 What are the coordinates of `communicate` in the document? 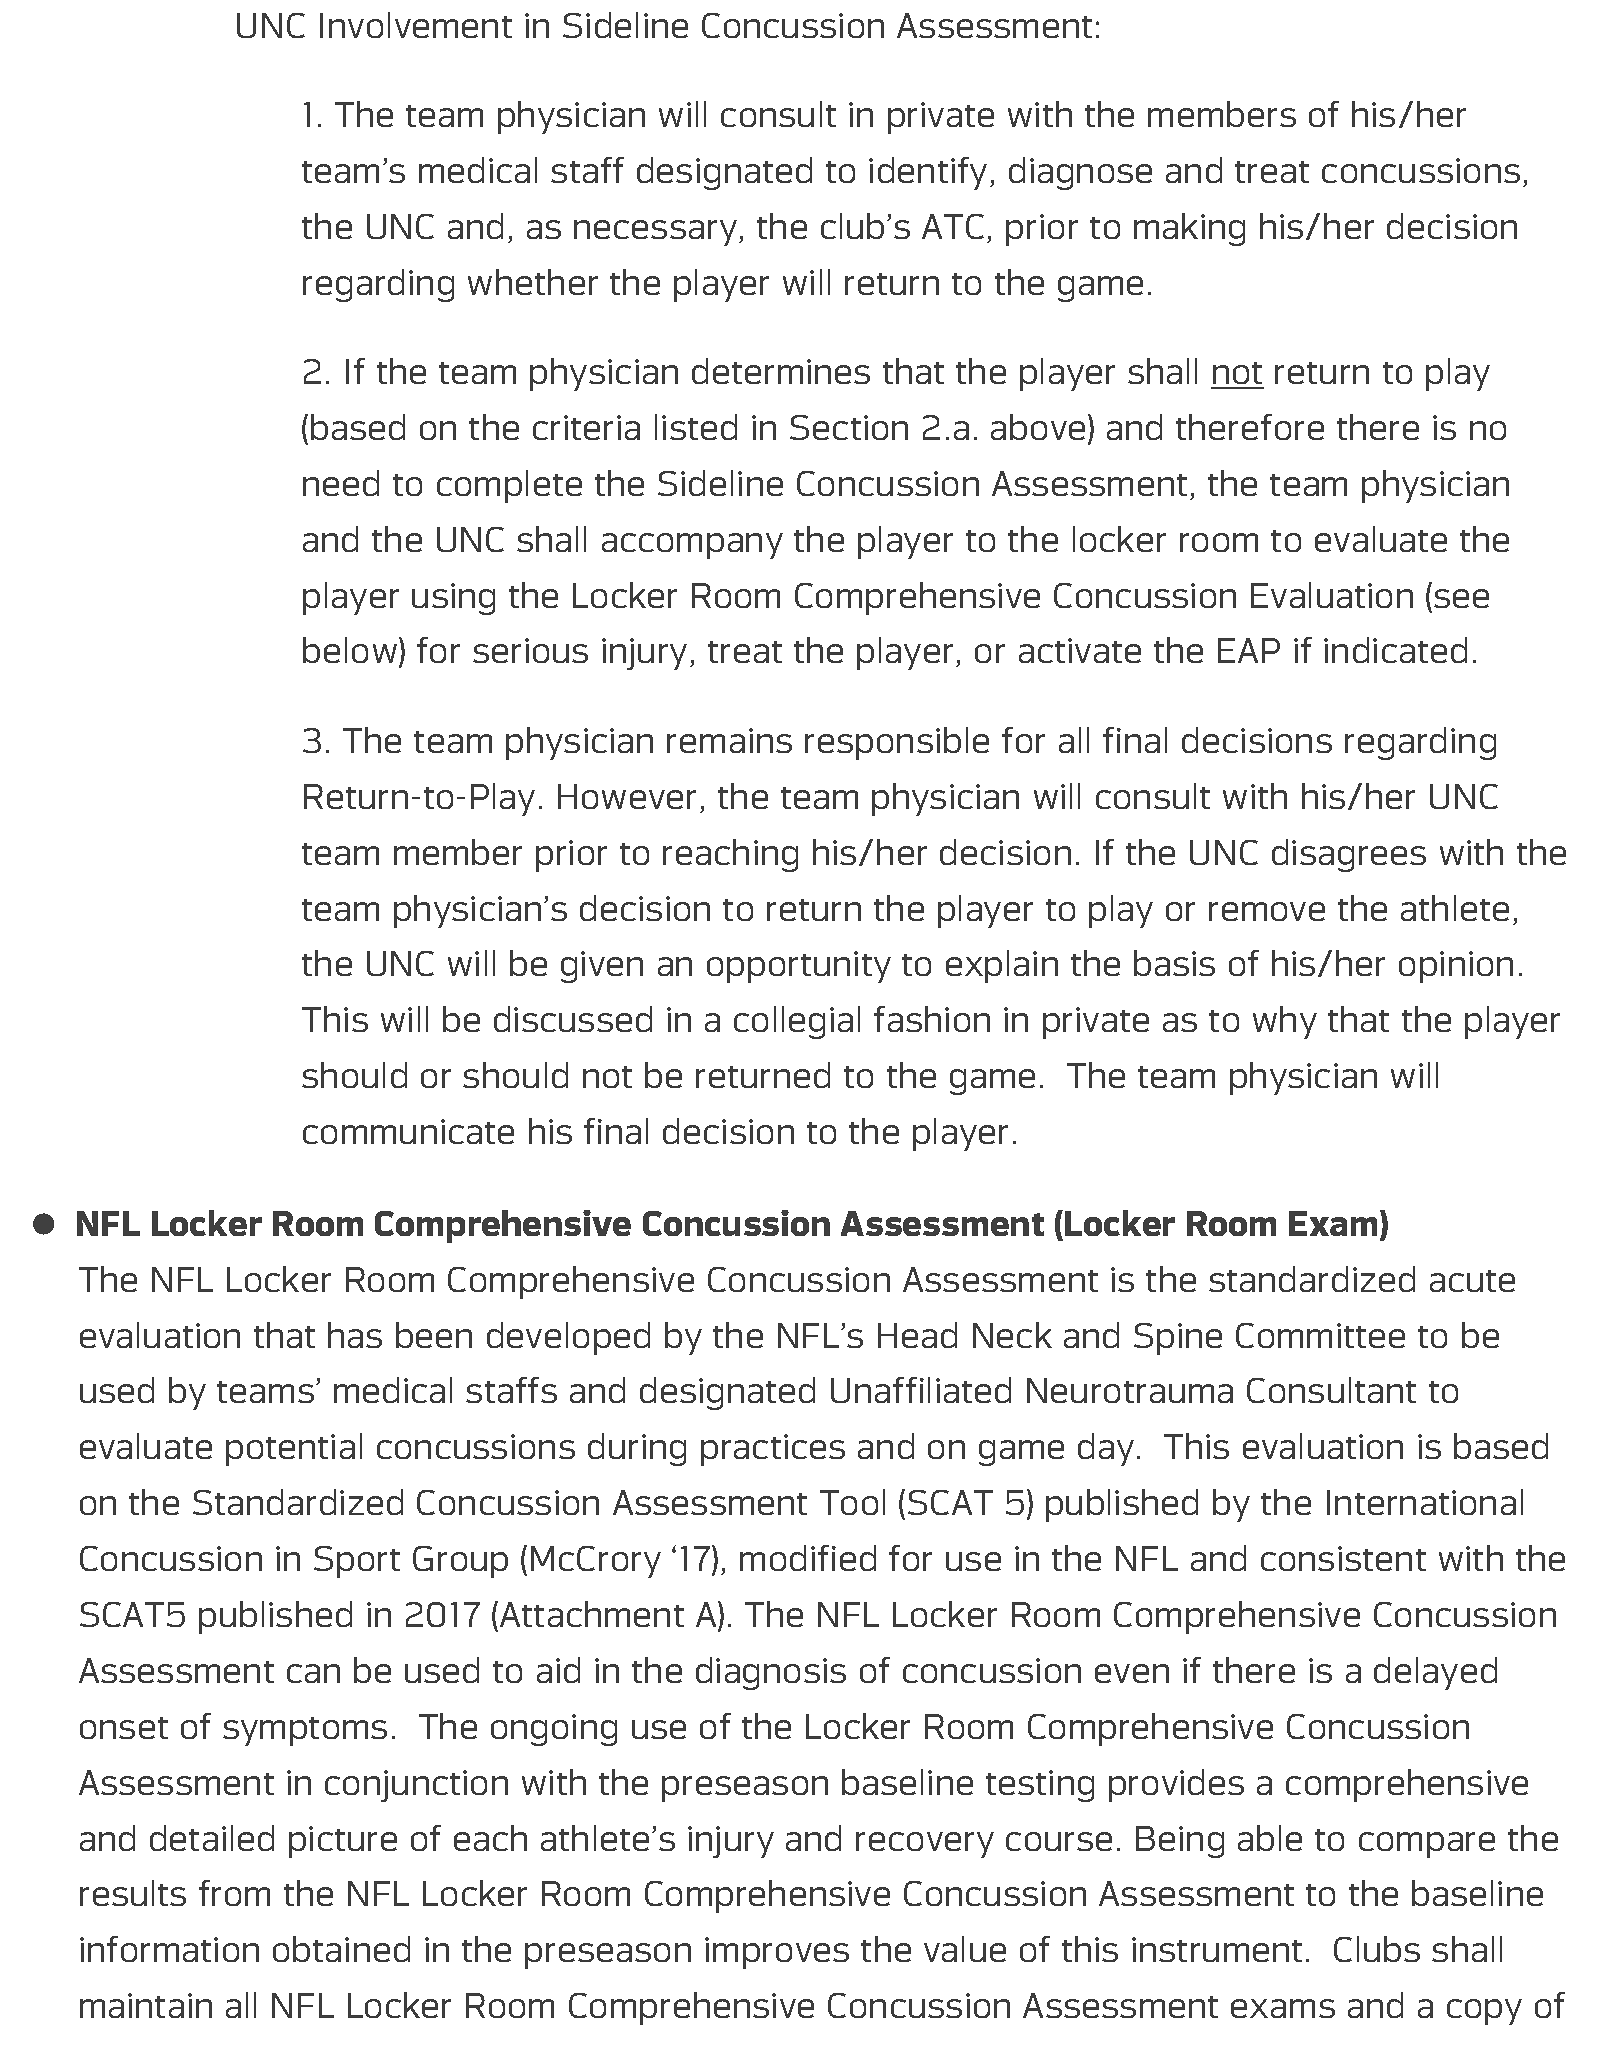 It's located at (408, 1131).
